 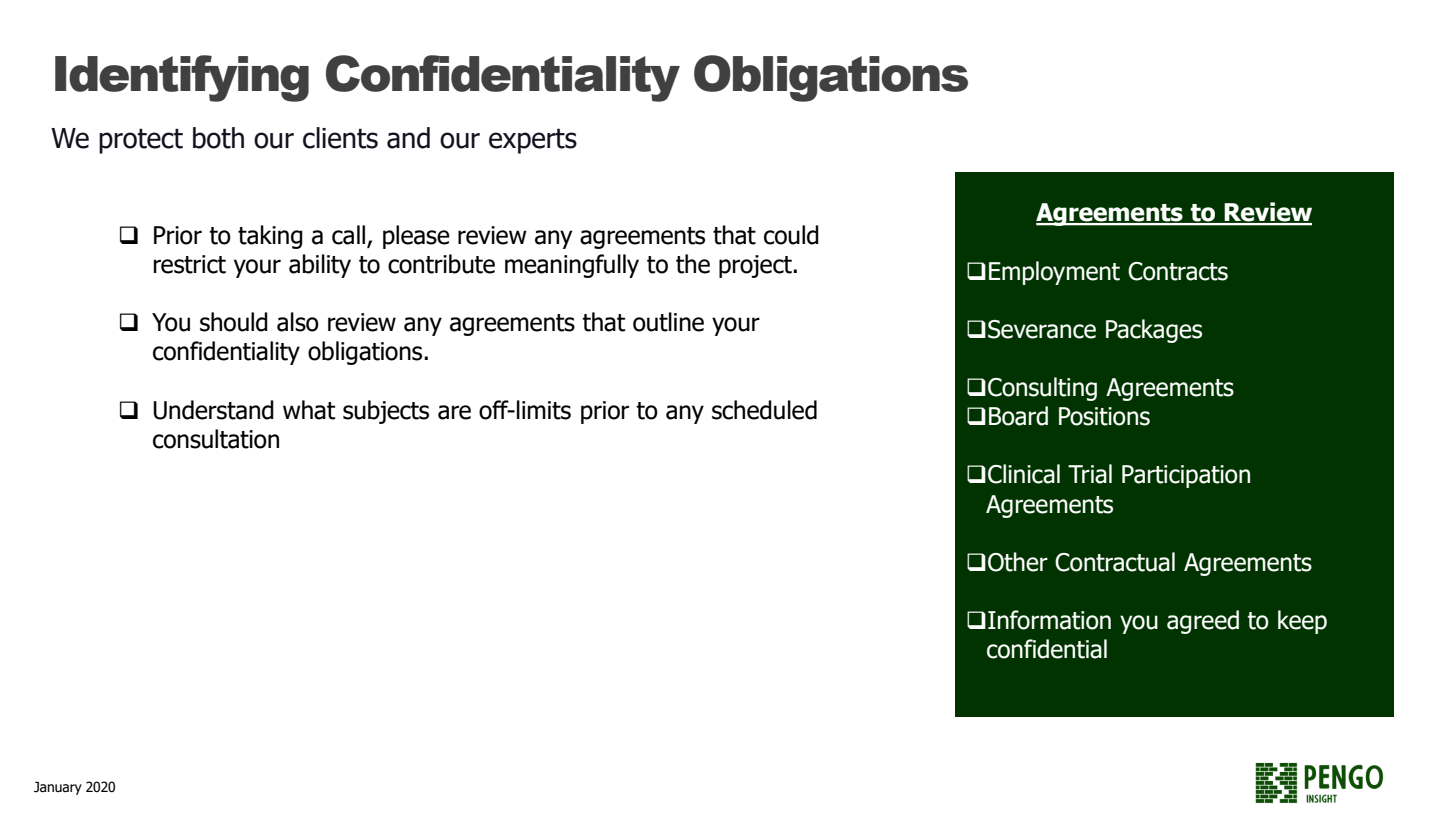 I want to click on consultation, so click(x=216, y=439).
